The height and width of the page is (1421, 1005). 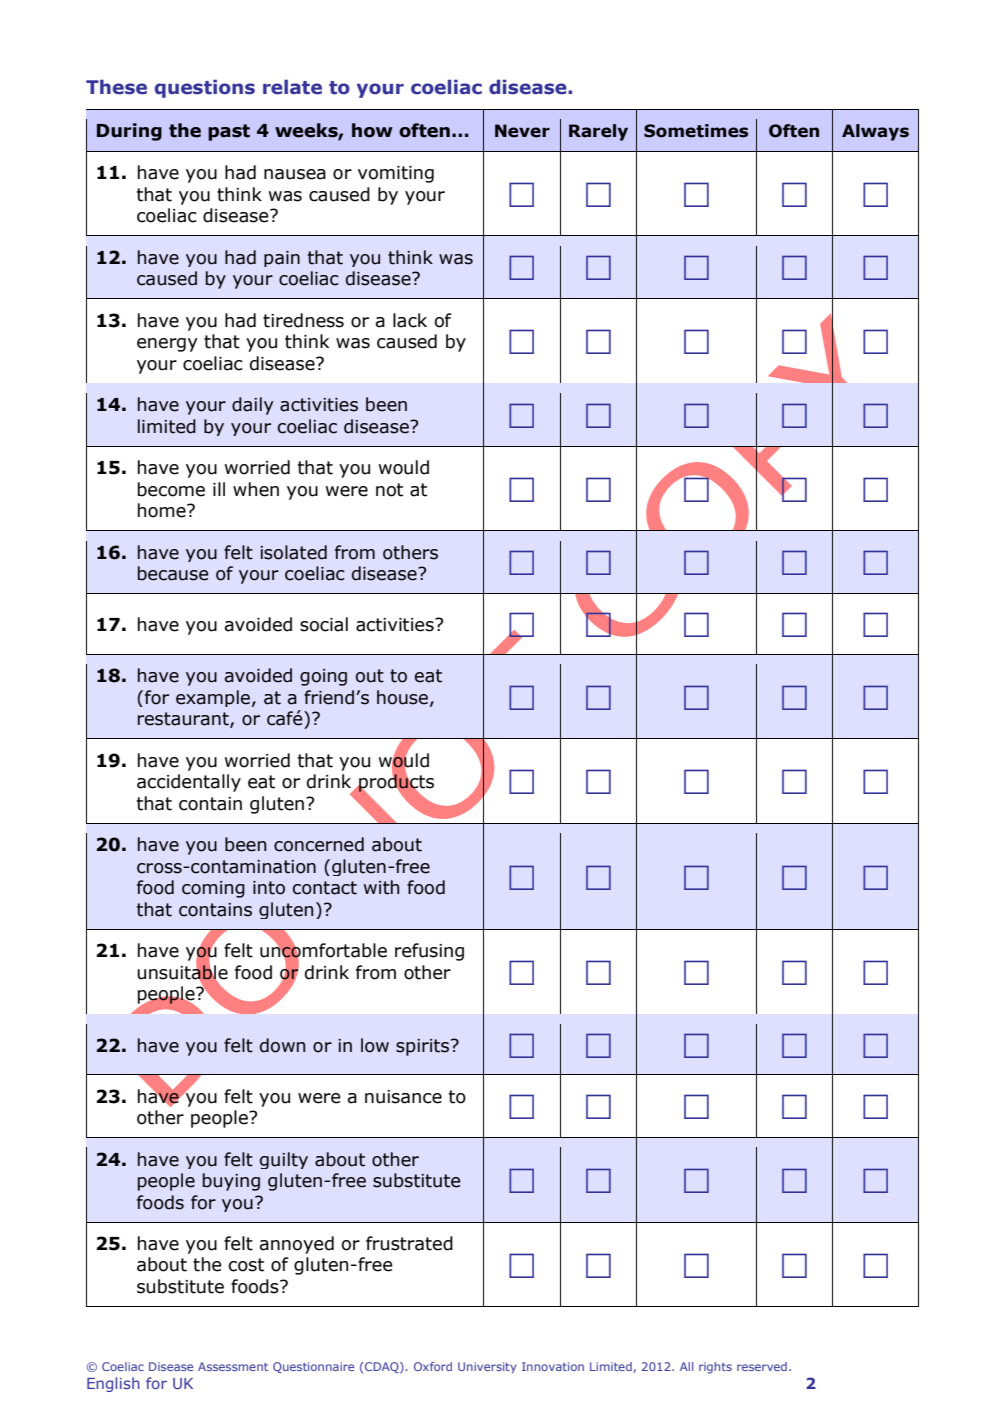 I want to click on reserved, so click(x=762, y=1366).
